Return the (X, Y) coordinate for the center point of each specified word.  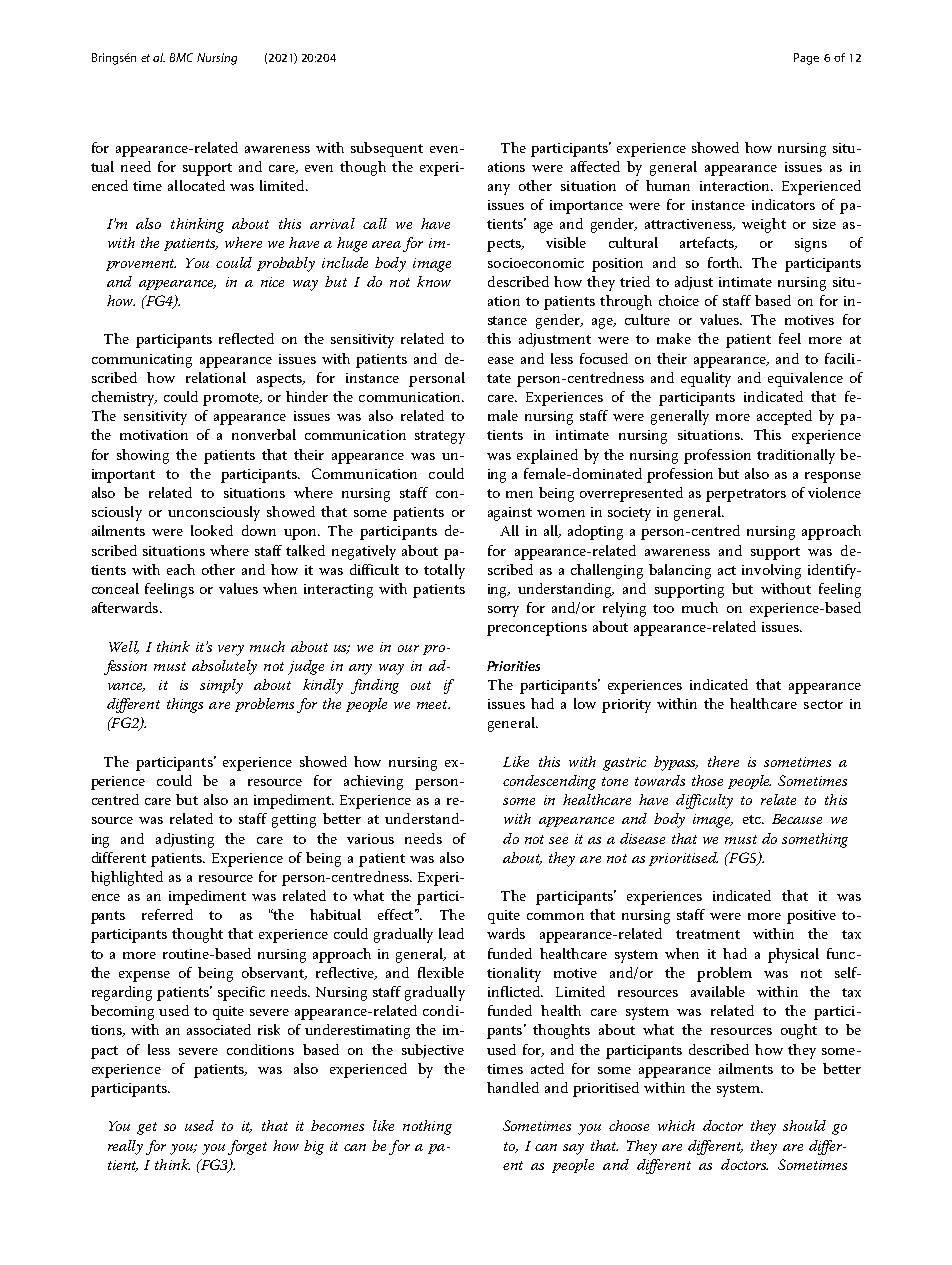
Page (806, 59)
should (804, 1125)
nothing (427, 1127)
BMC (181, 57)
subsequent (387, 149)
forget (247, 1147)
